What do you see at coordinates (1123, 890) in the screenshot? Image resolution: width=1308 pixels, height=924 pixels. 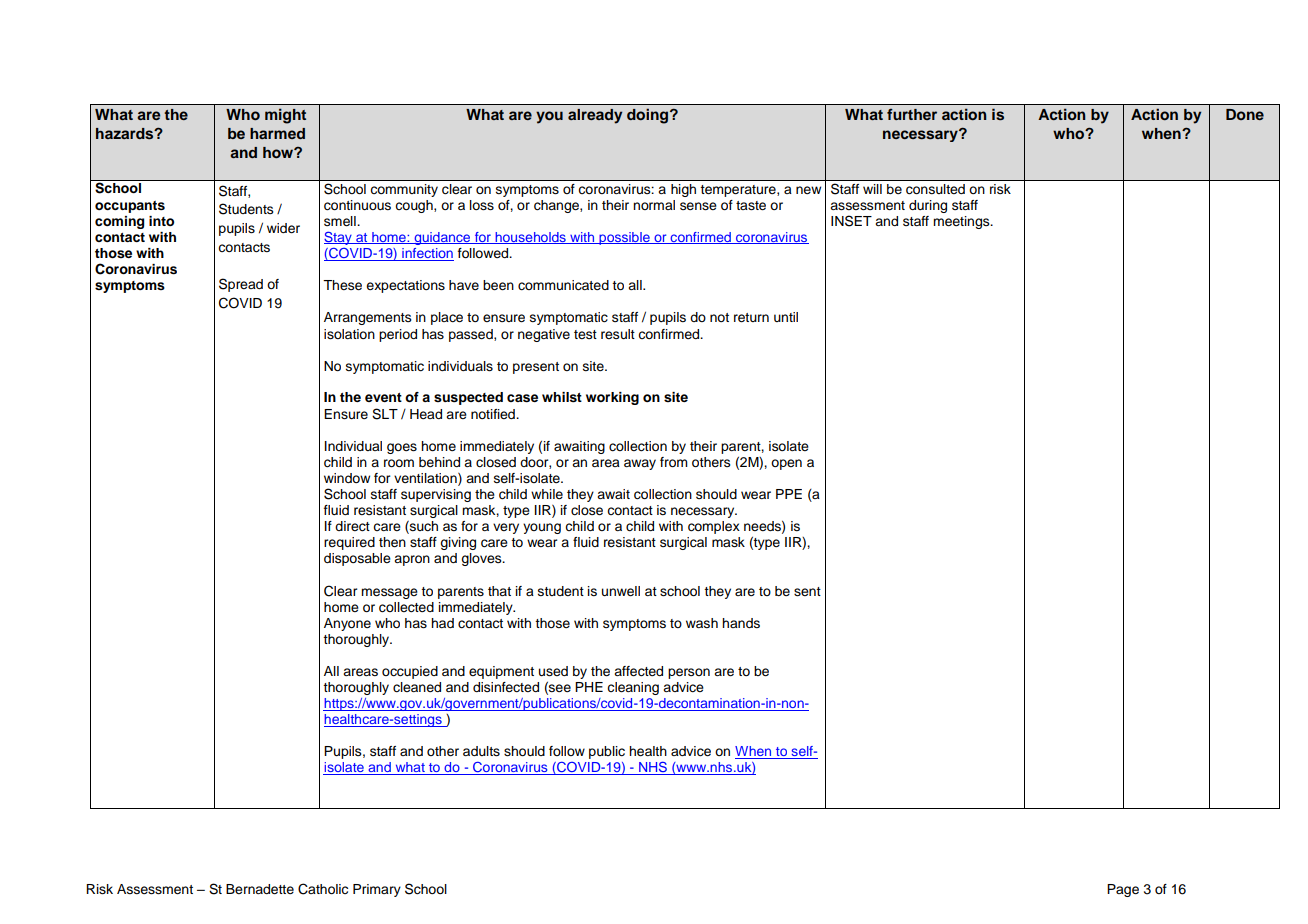 I see `Page` at bounding box center [1123, 890].
